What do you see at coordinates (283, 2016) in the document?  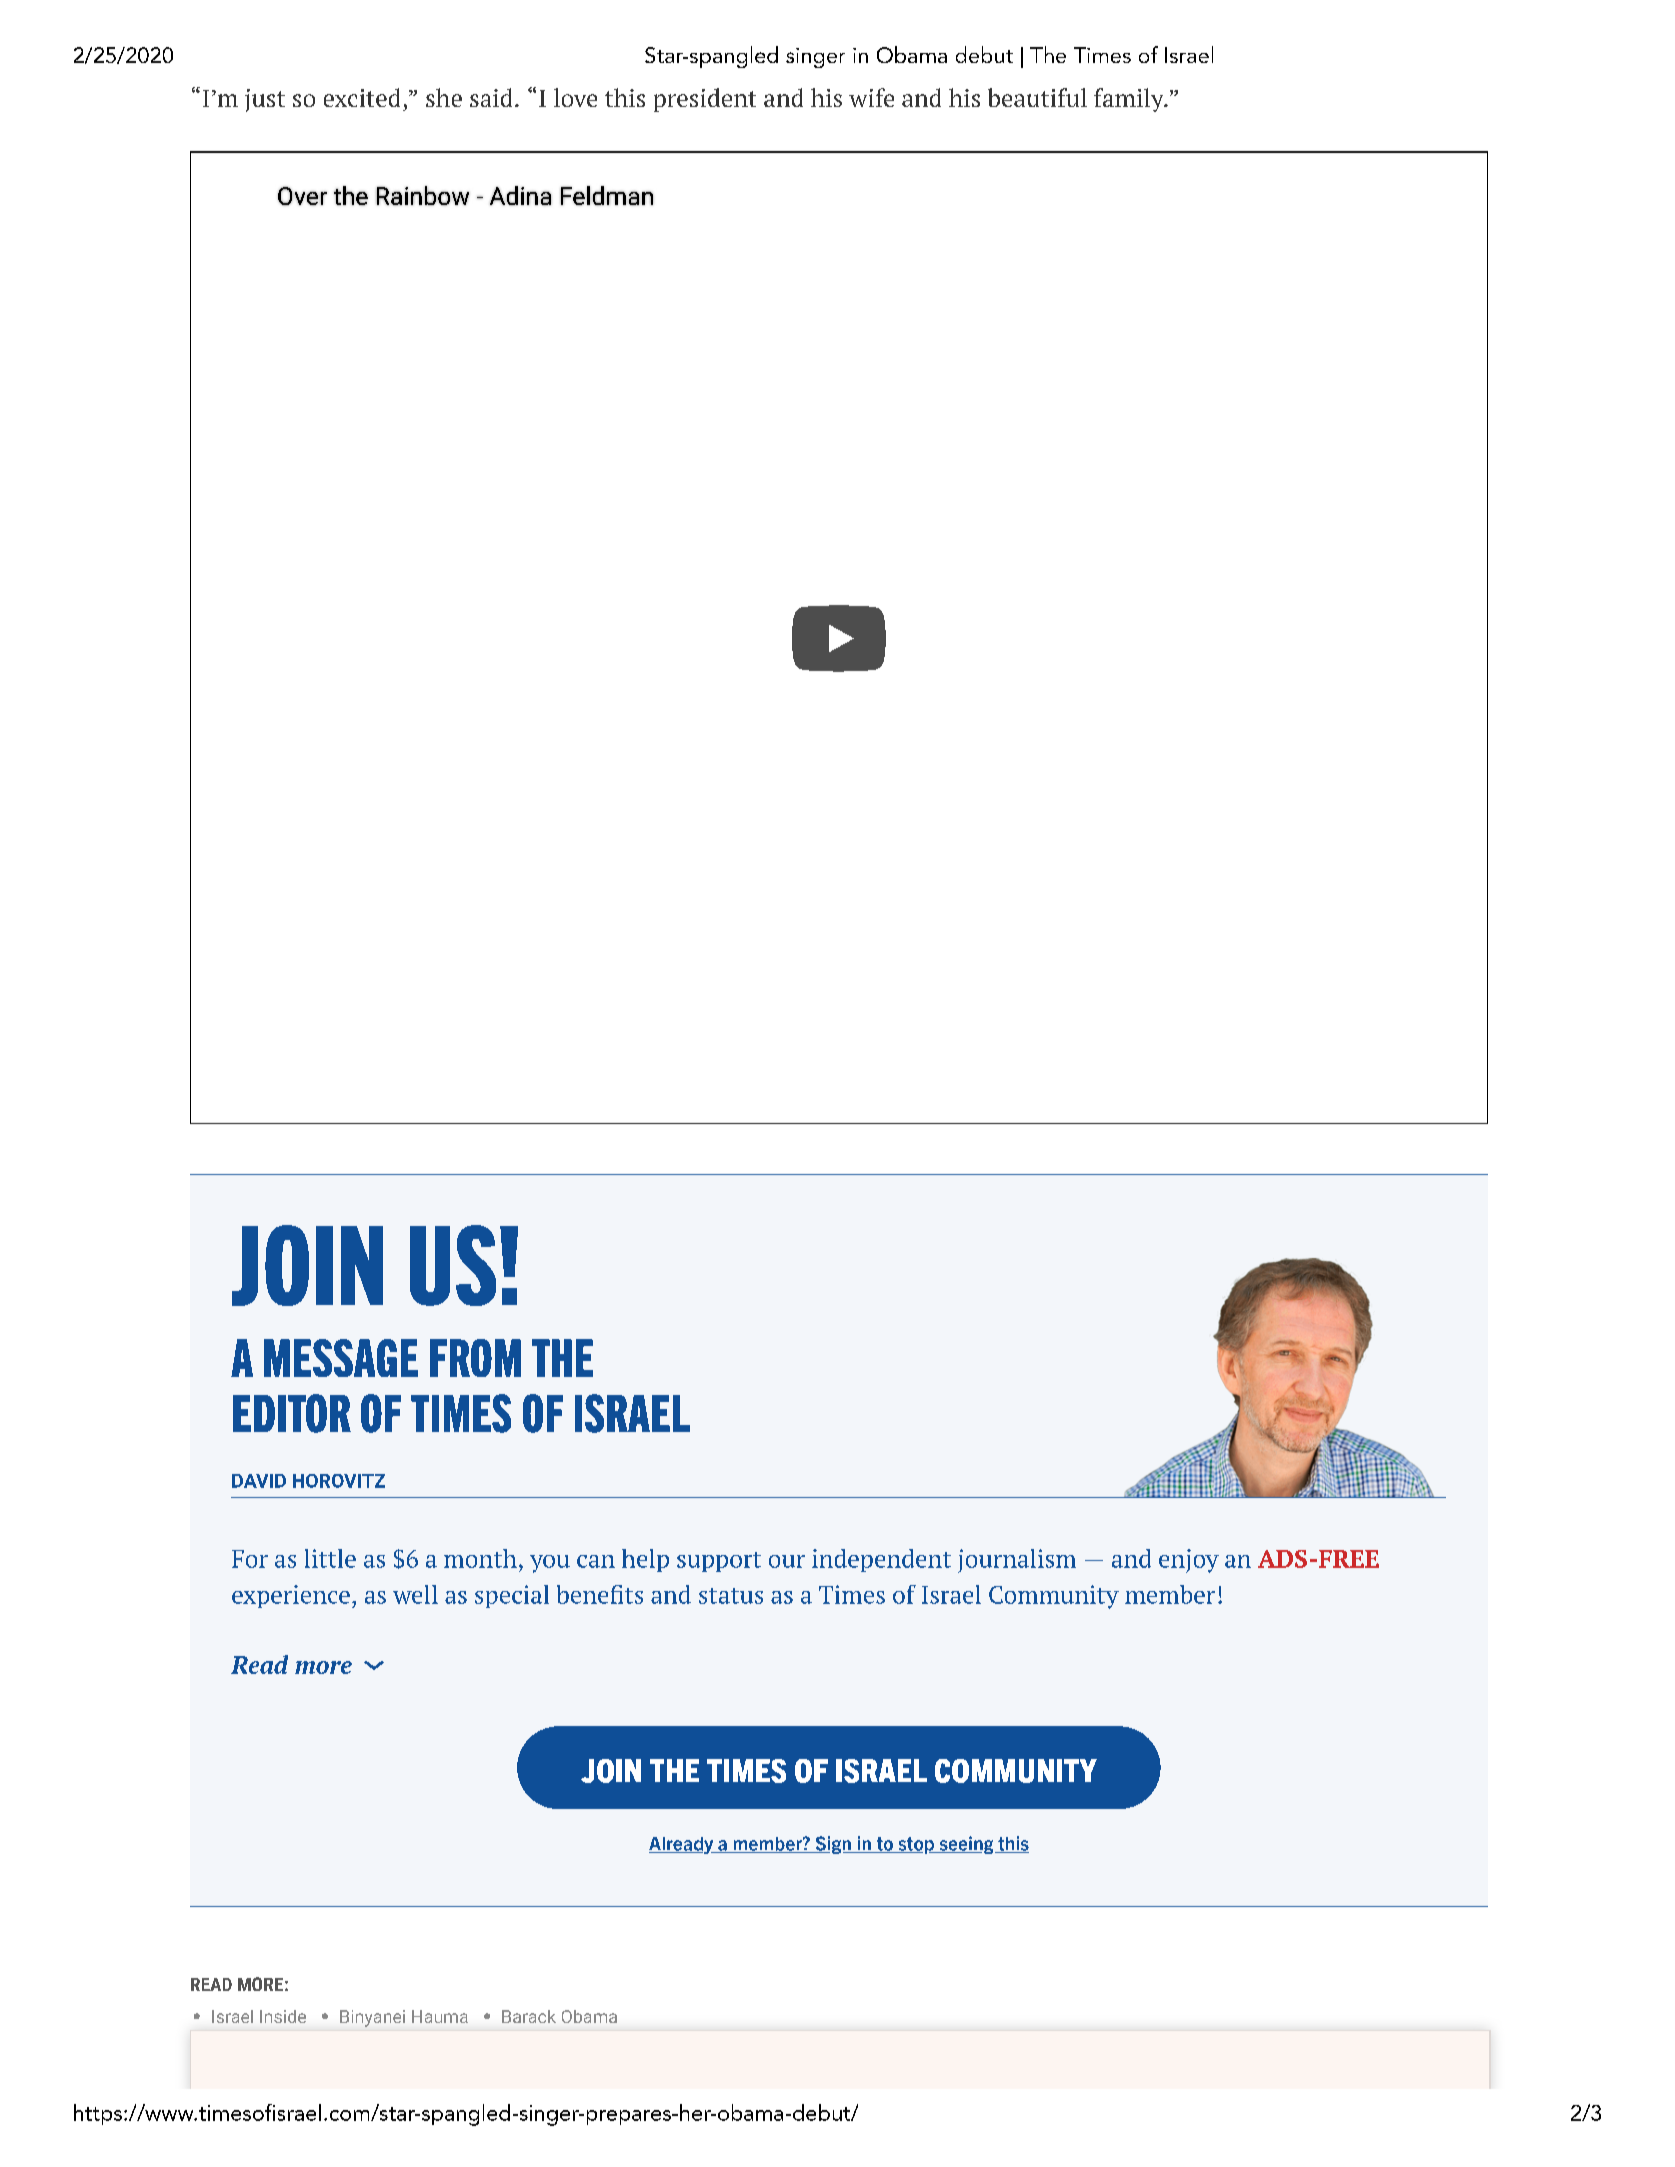 I see `Inside` at bounding box center [283, 2016].
